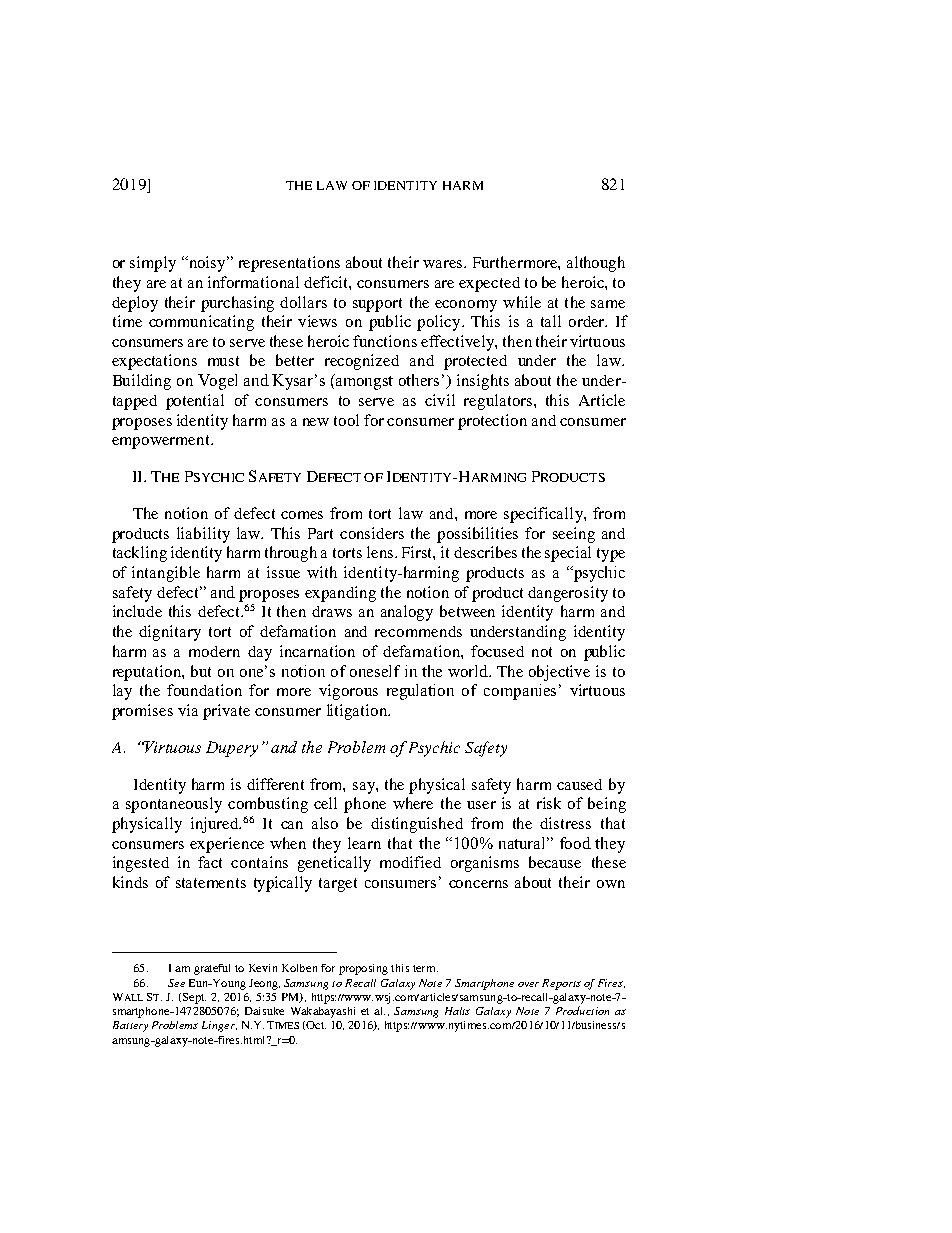  Describe the element at coordinates (559, 673) in the screenshot. I see `objective` at that location.
